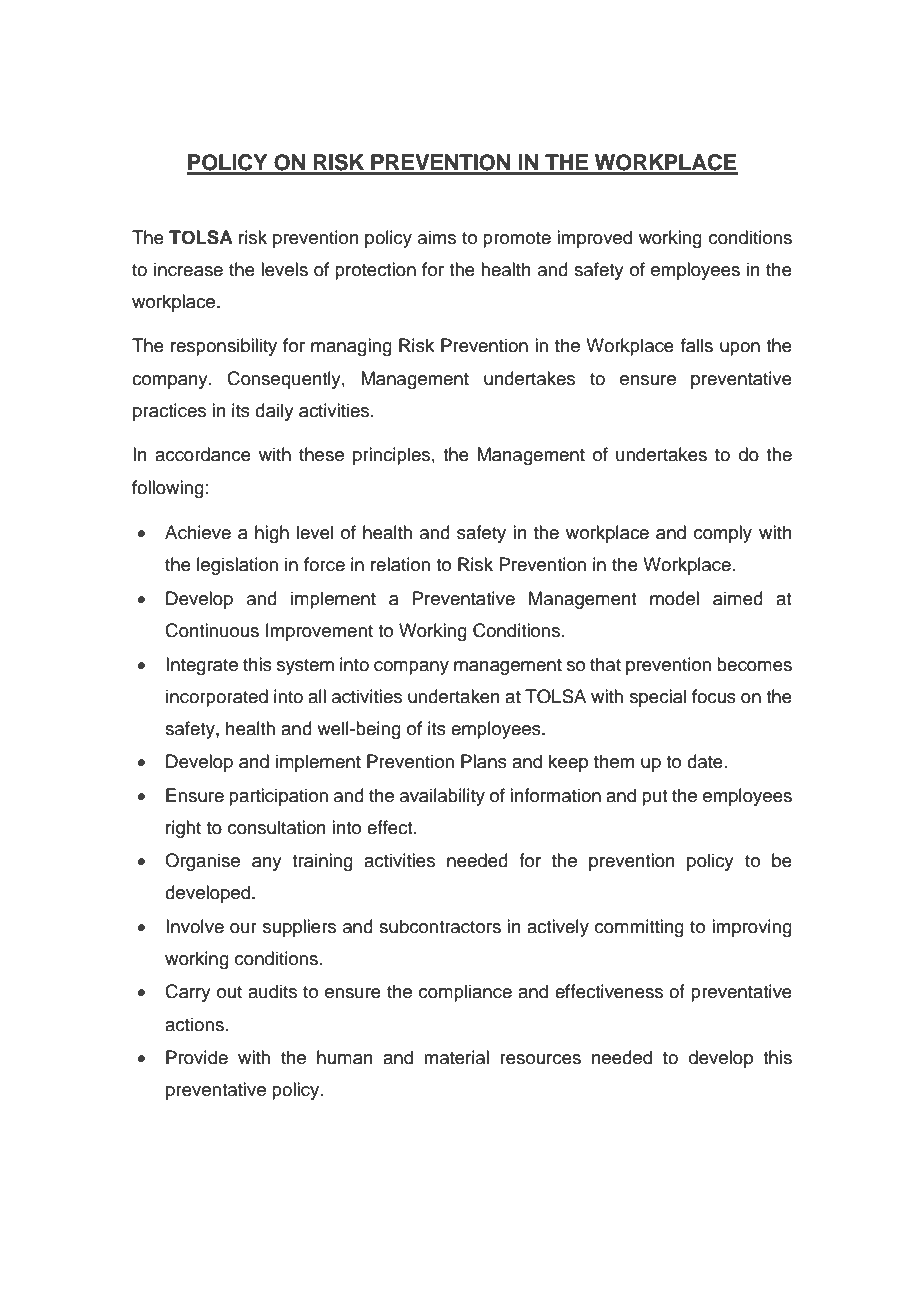 This document has width=924, height=1308. What do you see at coordinates (188, 269) in the document?
I see `increase` at bounding box center [188, 269].
